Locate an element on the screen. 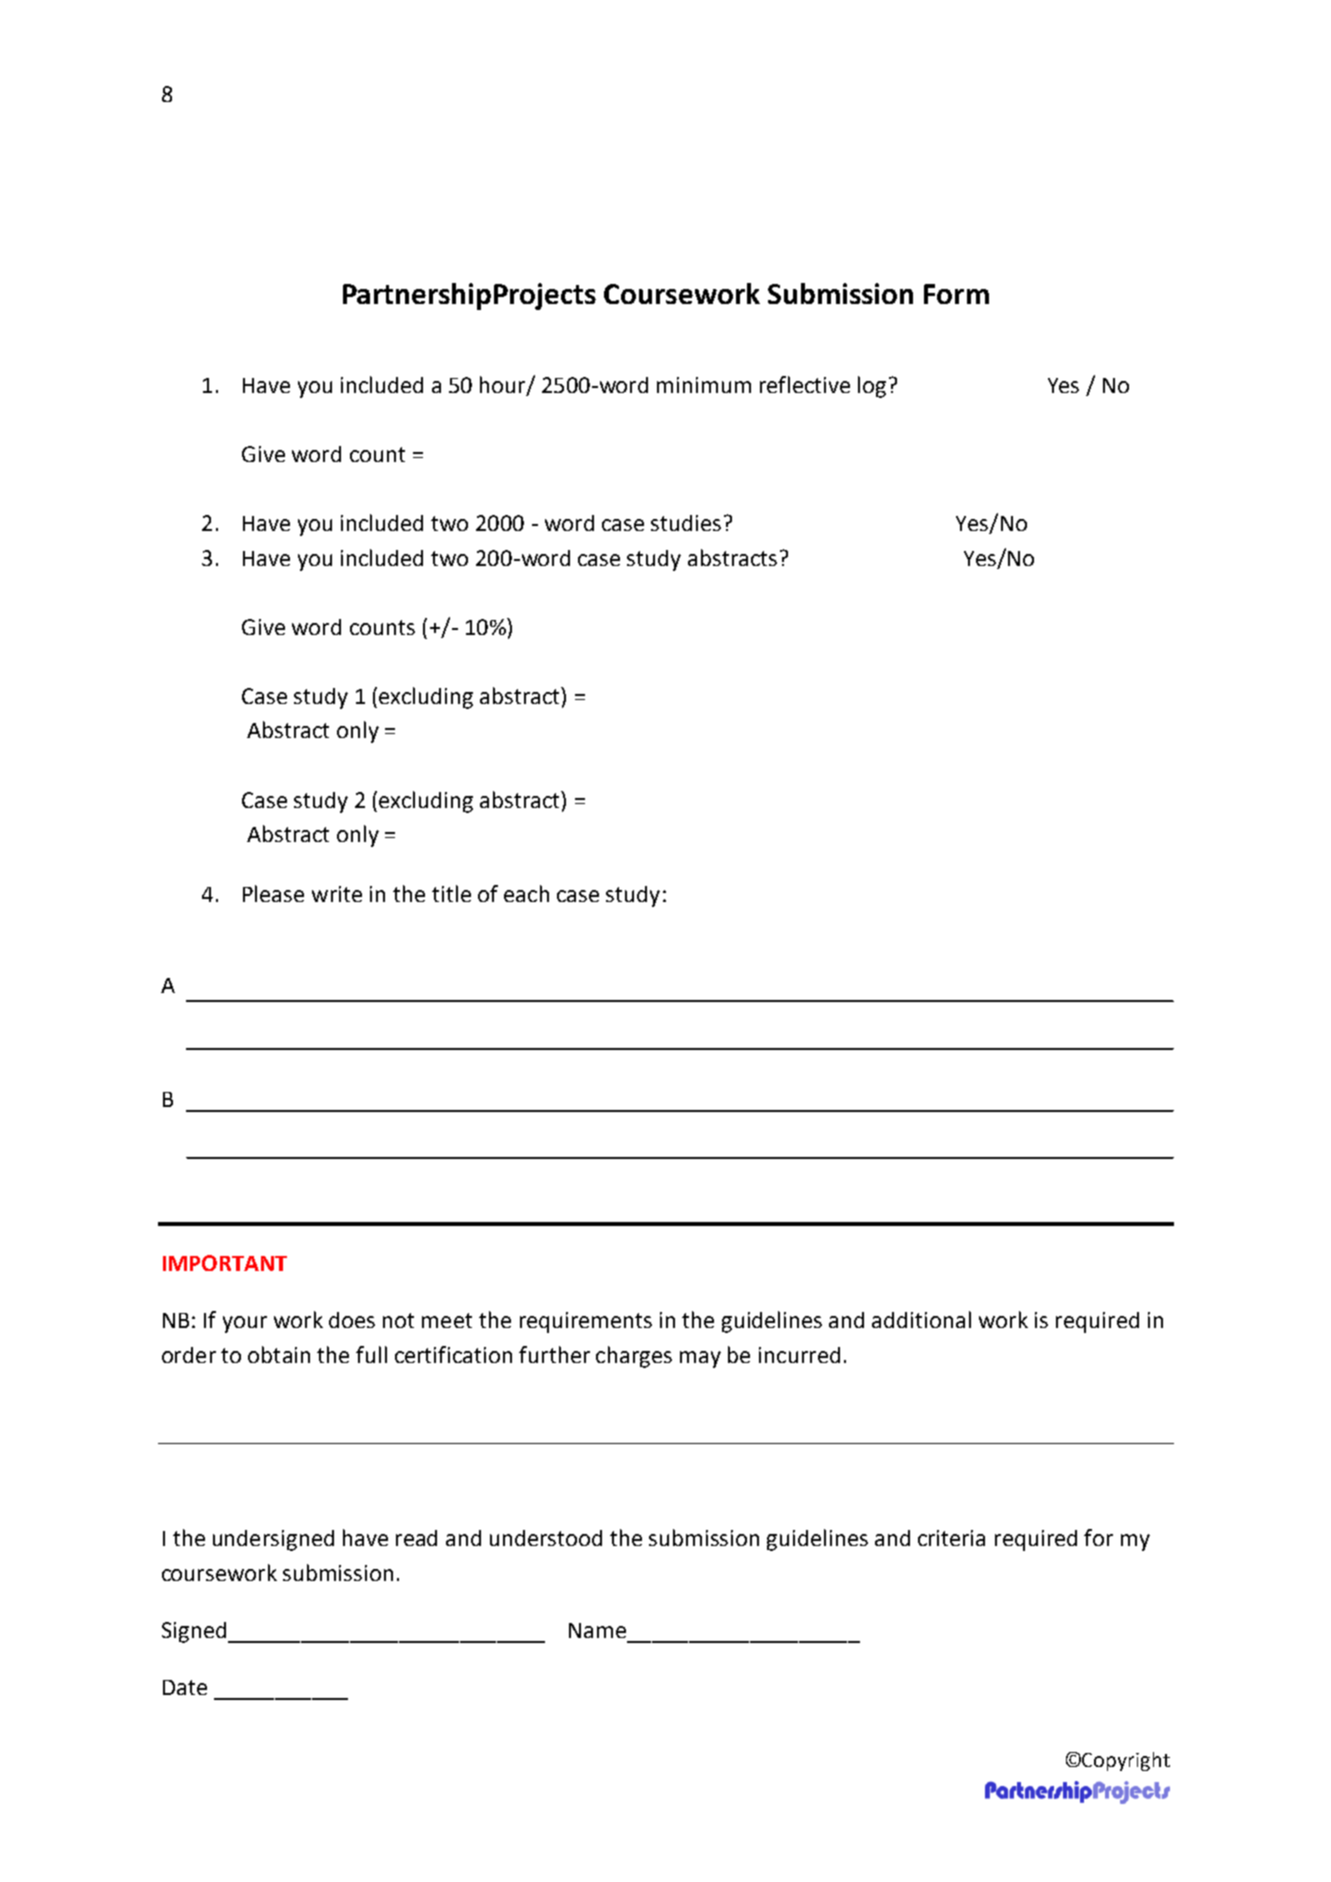 This screenshot has width=1331, height=1882. Copyright is located at coordinates (1126, 1761).
